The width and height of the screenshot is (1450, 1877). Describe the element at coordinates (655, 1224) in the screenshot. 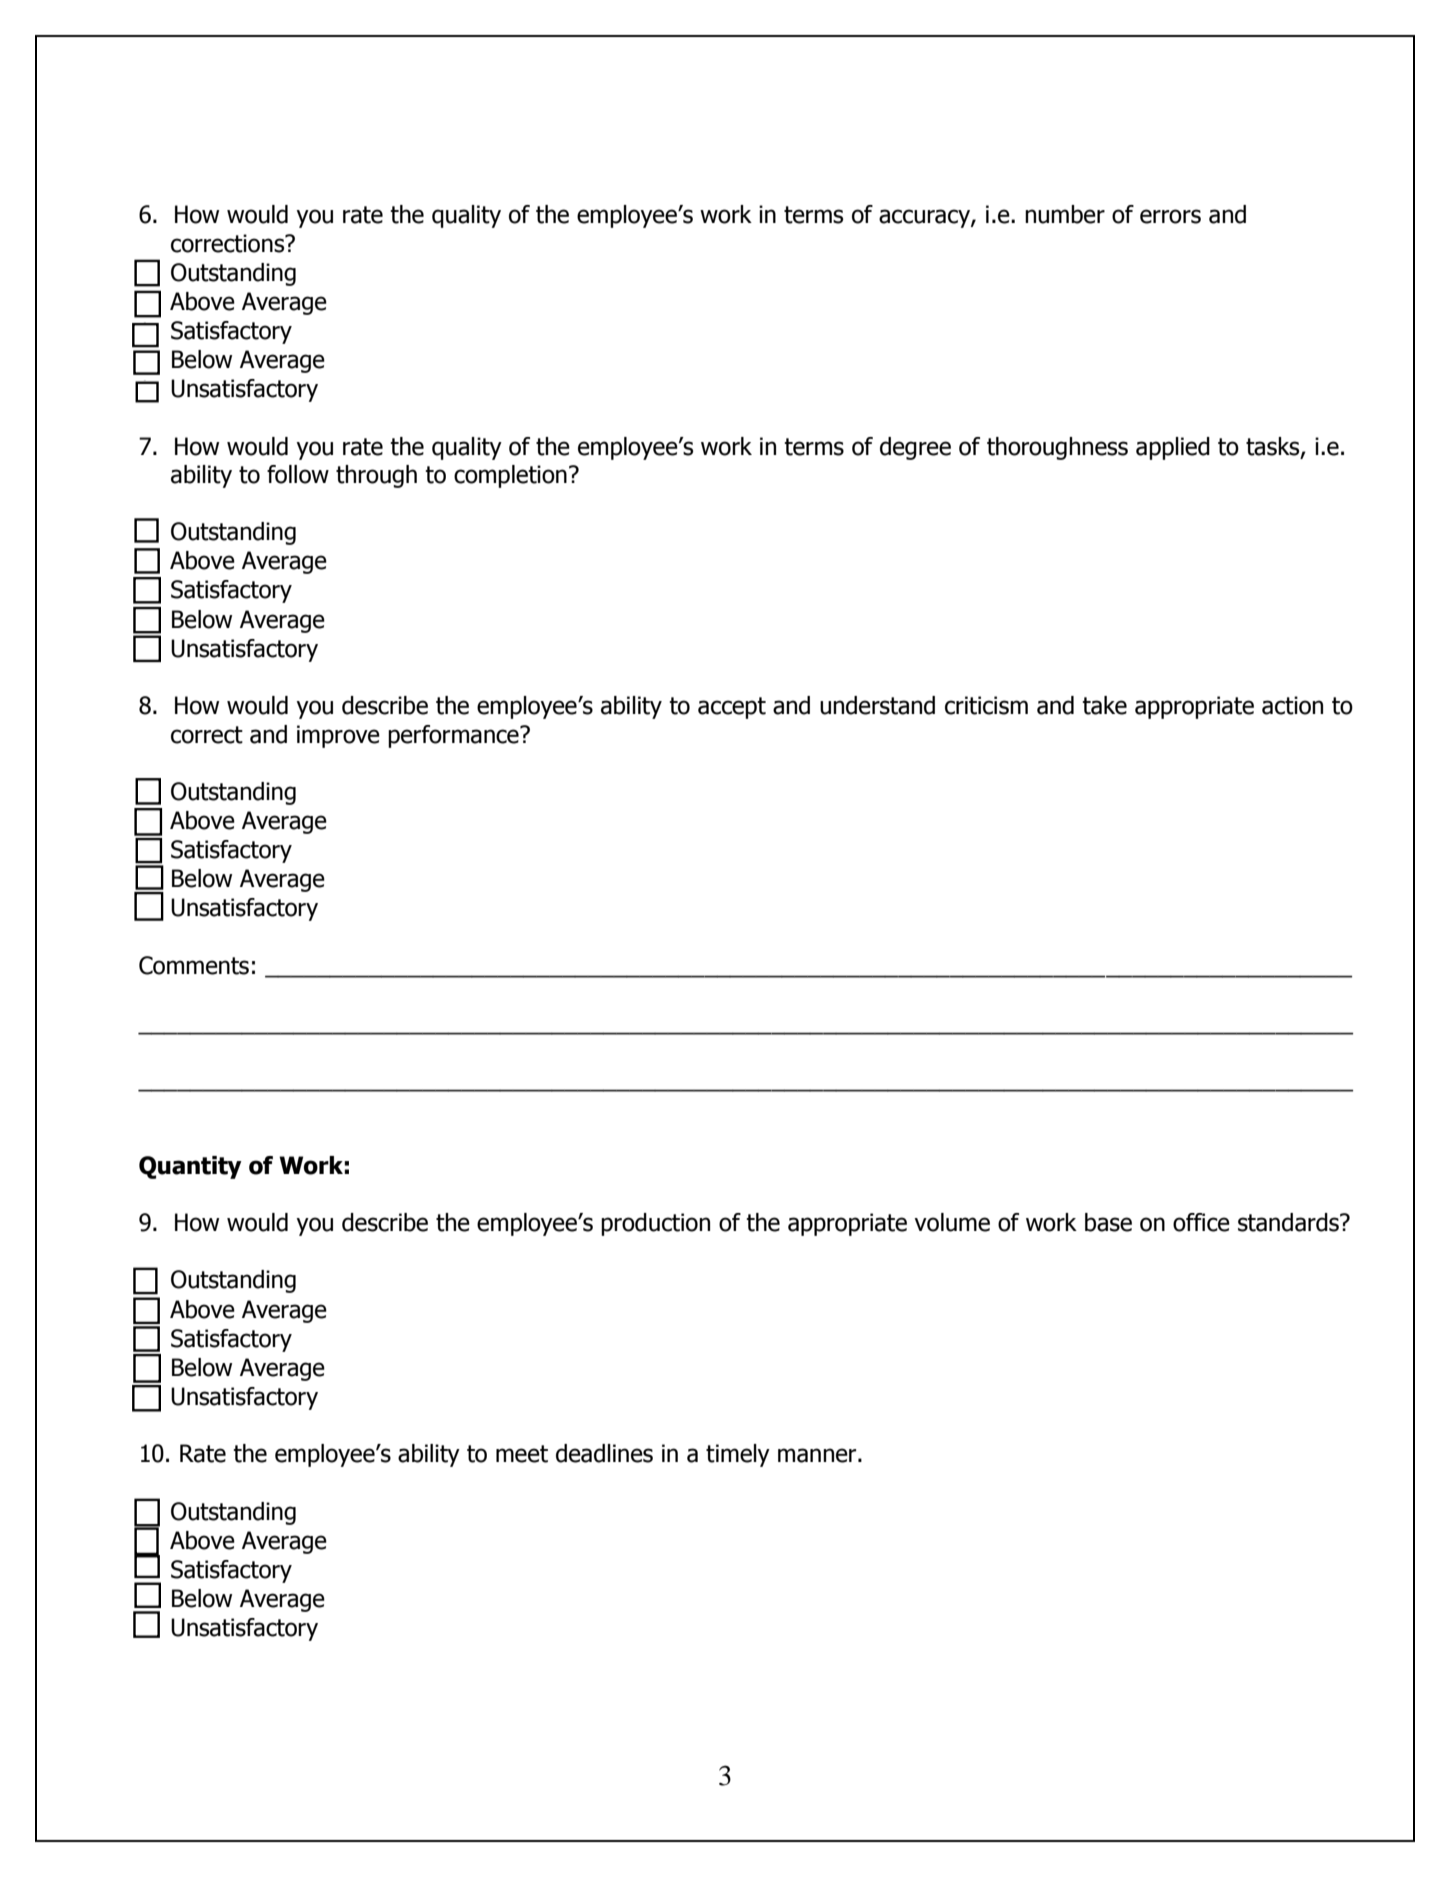

I see `production` at that location.
